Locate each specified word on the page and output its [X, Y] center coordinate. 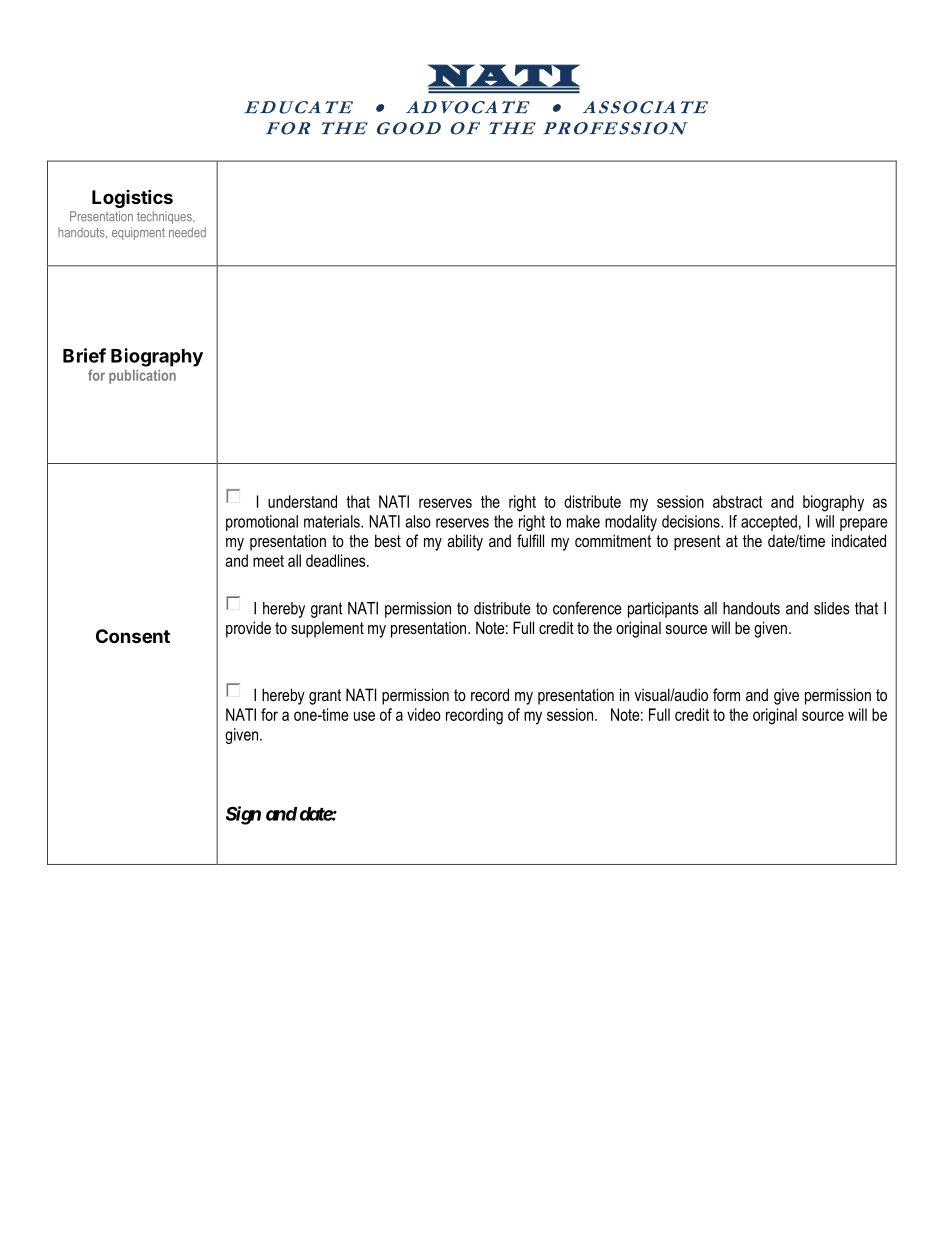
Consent [133, 636]
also [418, 521]
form [726, 694]
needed [187, 232]
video [424, 714]
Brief [84, 355]
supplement [327, 630]
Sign [243, 815]
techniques [165, 217]
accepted [769, 523]
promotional [262, 523]
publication [142, 377]
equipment [138, 233]
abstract [738, 501]
